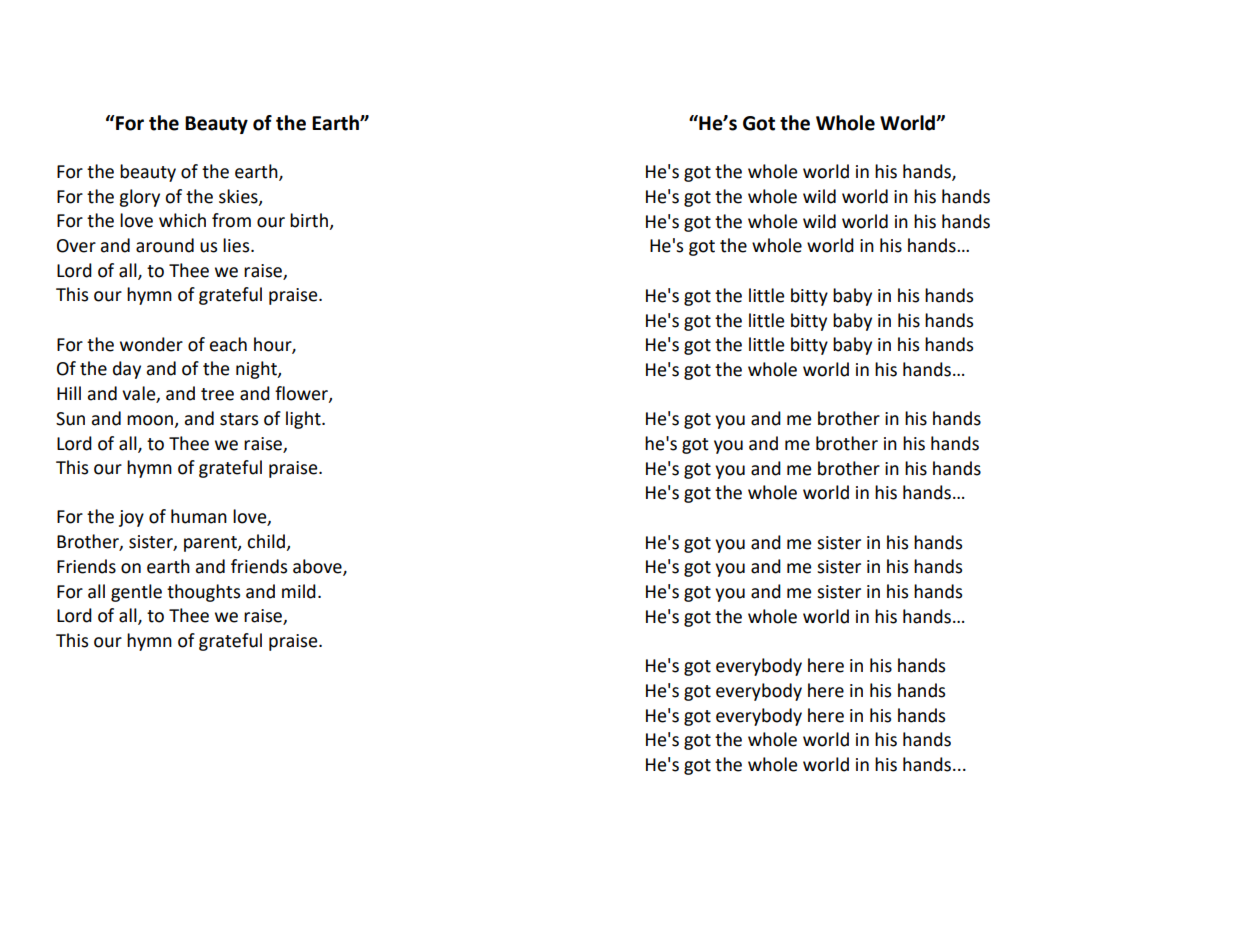  Describe the element at coordinates (199, 516) in the document. I see `human` at that location.
